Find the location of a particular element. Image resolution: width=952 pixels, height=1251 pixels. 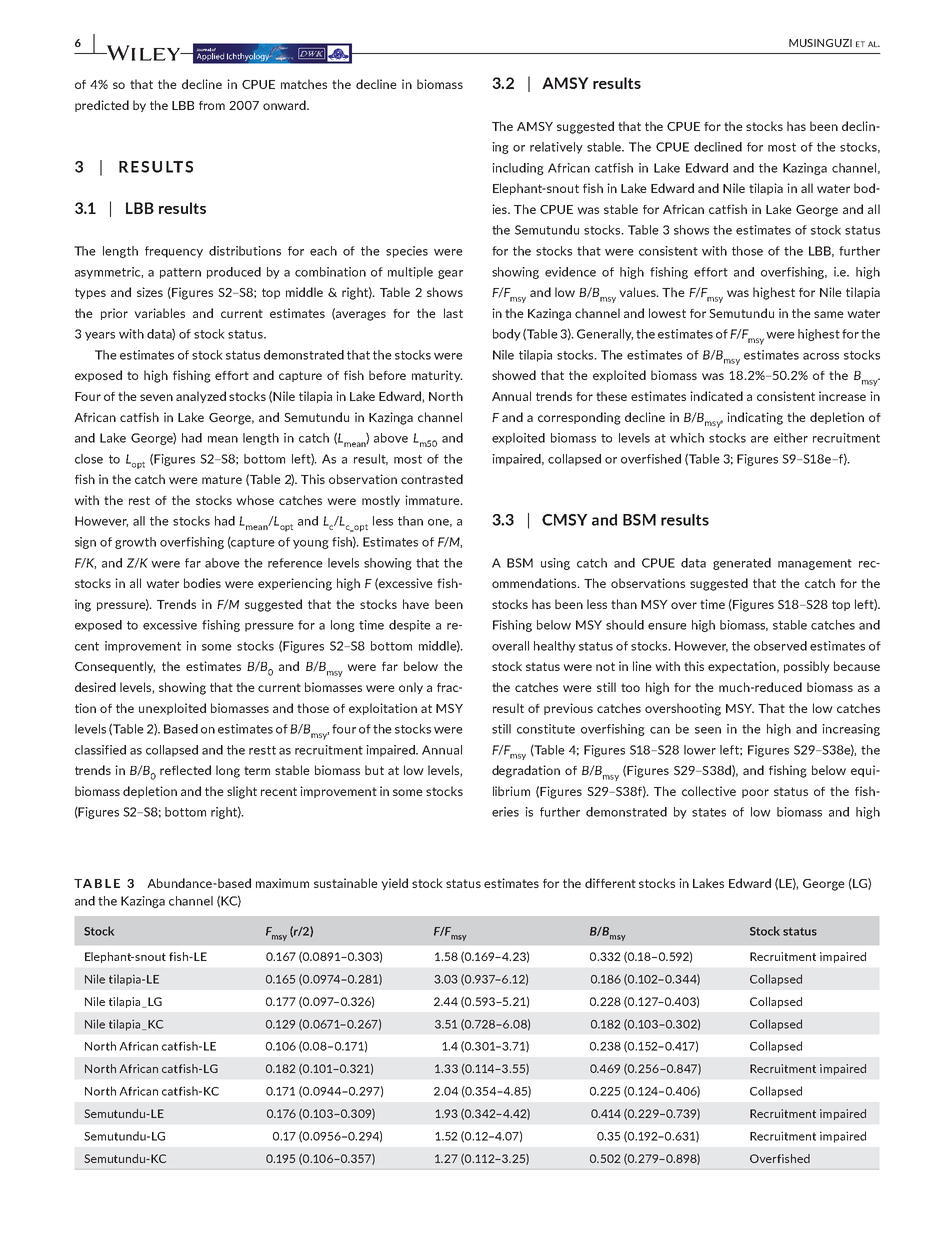

yield is located at coordinates (394, 884).
